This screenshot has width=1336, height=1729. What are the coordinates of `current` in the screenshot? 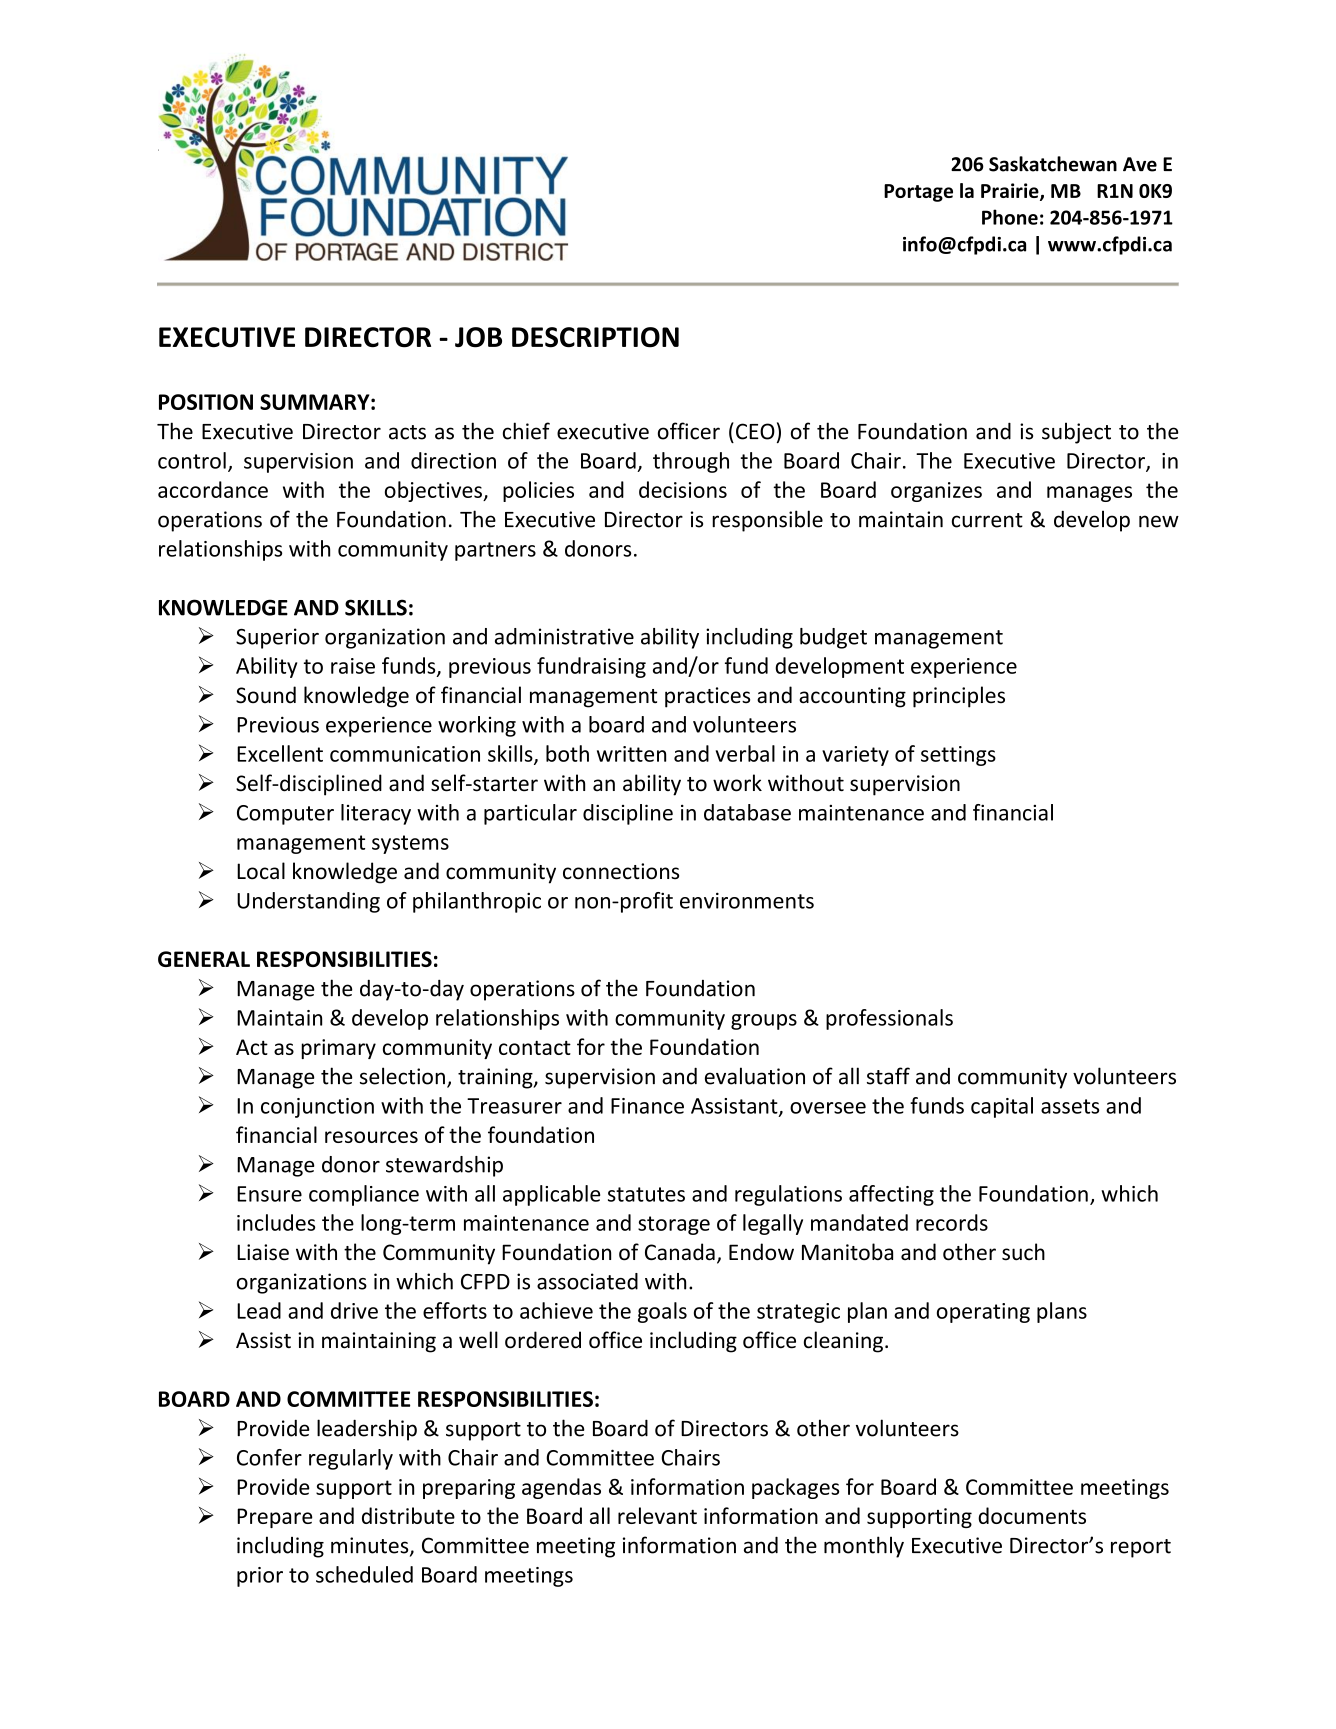 It's located at (987, 520).
